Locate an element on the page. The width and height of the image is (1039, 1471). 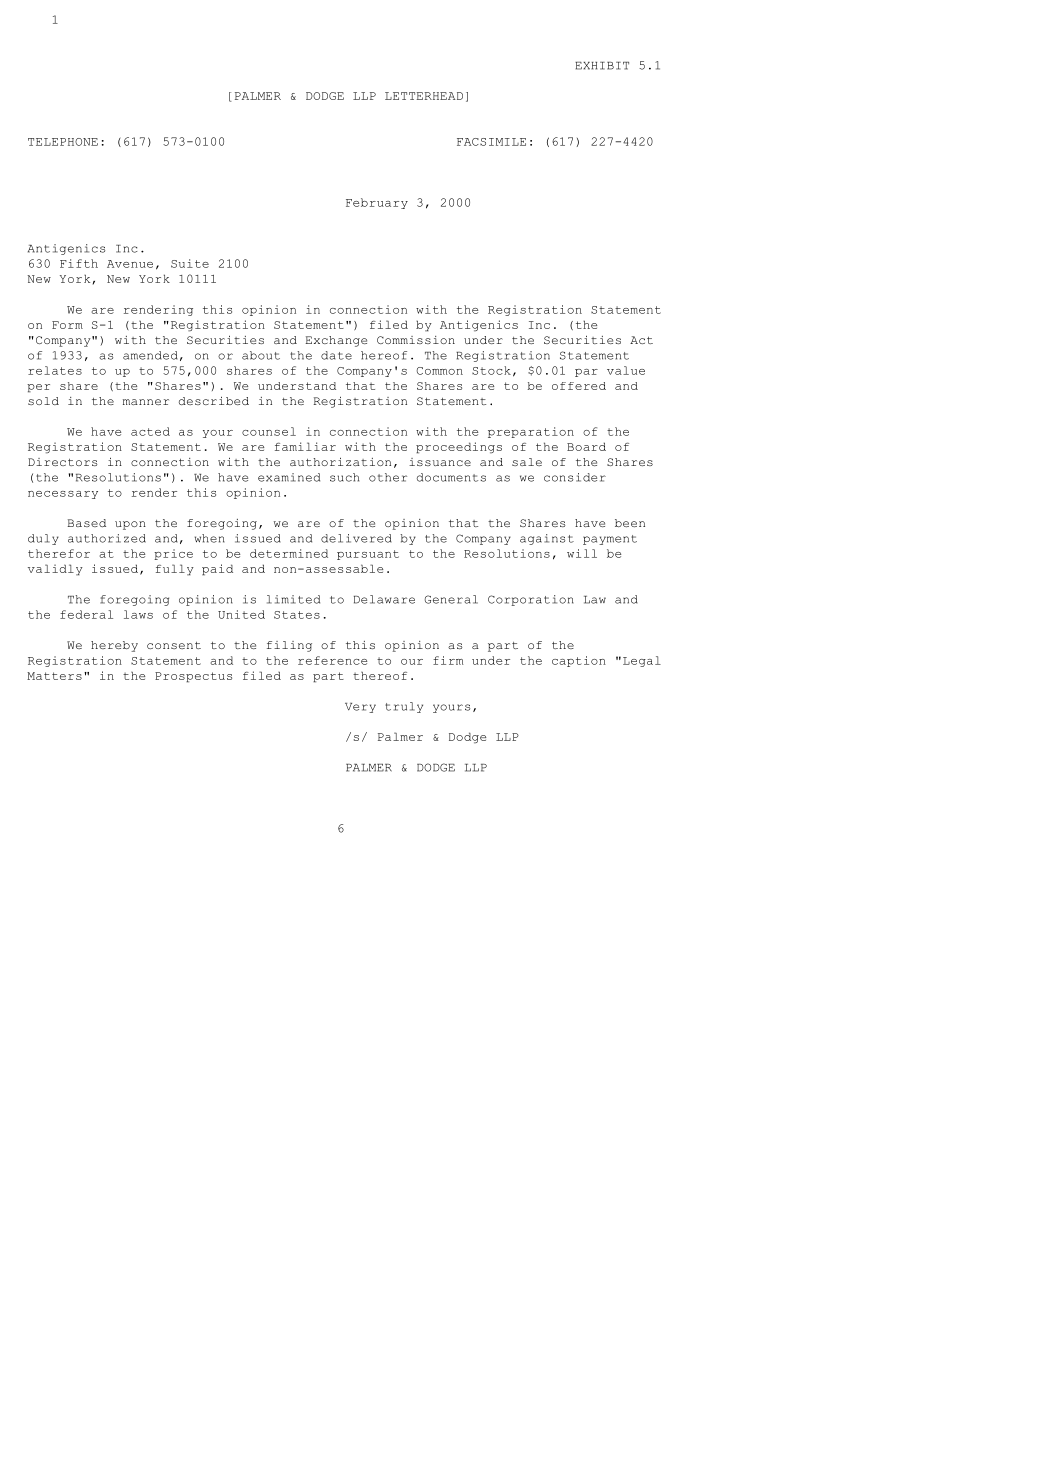
manner is located at coordinates (146, 402).
